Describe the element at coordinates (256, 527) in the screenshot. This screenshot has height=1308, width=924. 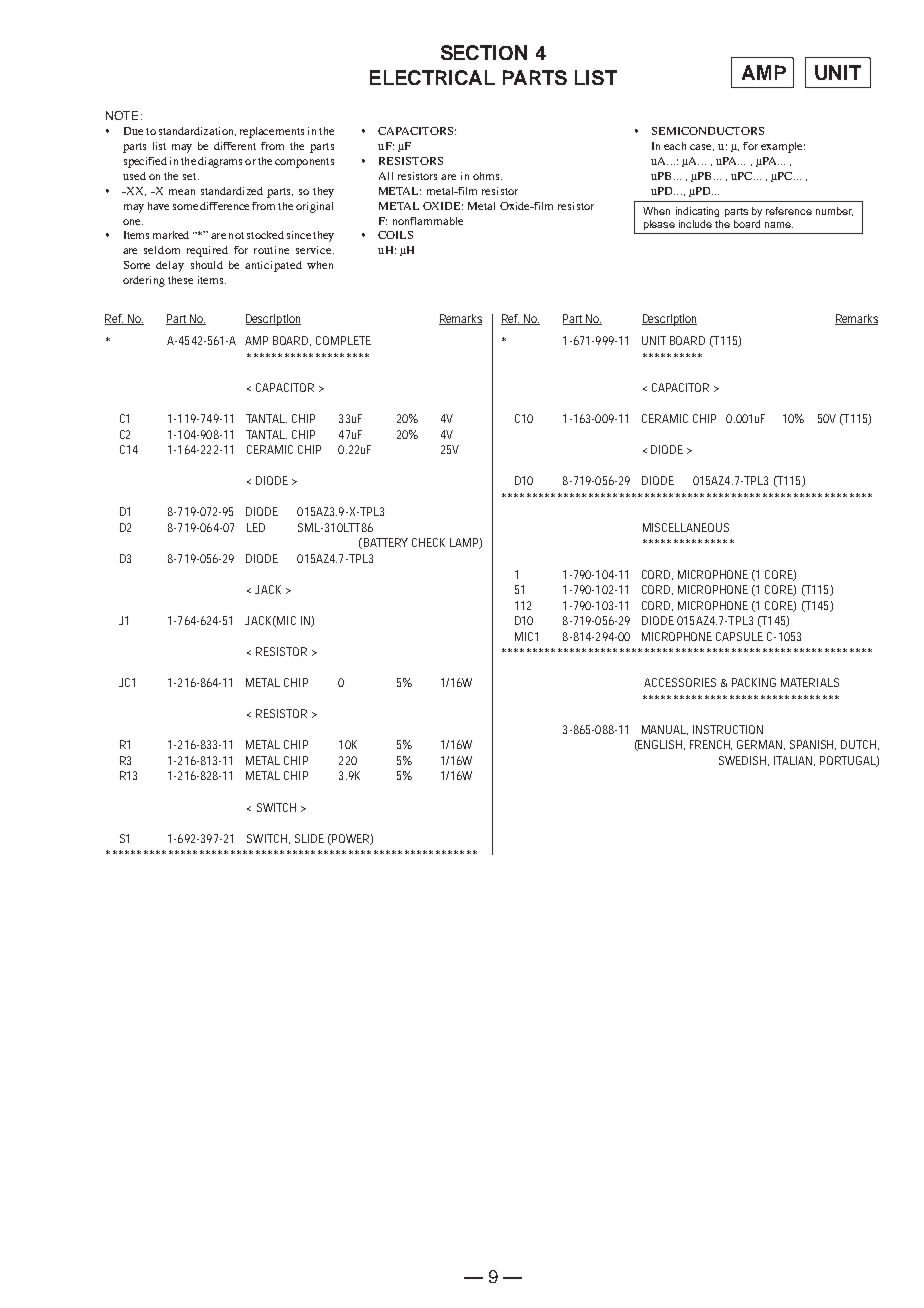
I see `LED` at that location.
